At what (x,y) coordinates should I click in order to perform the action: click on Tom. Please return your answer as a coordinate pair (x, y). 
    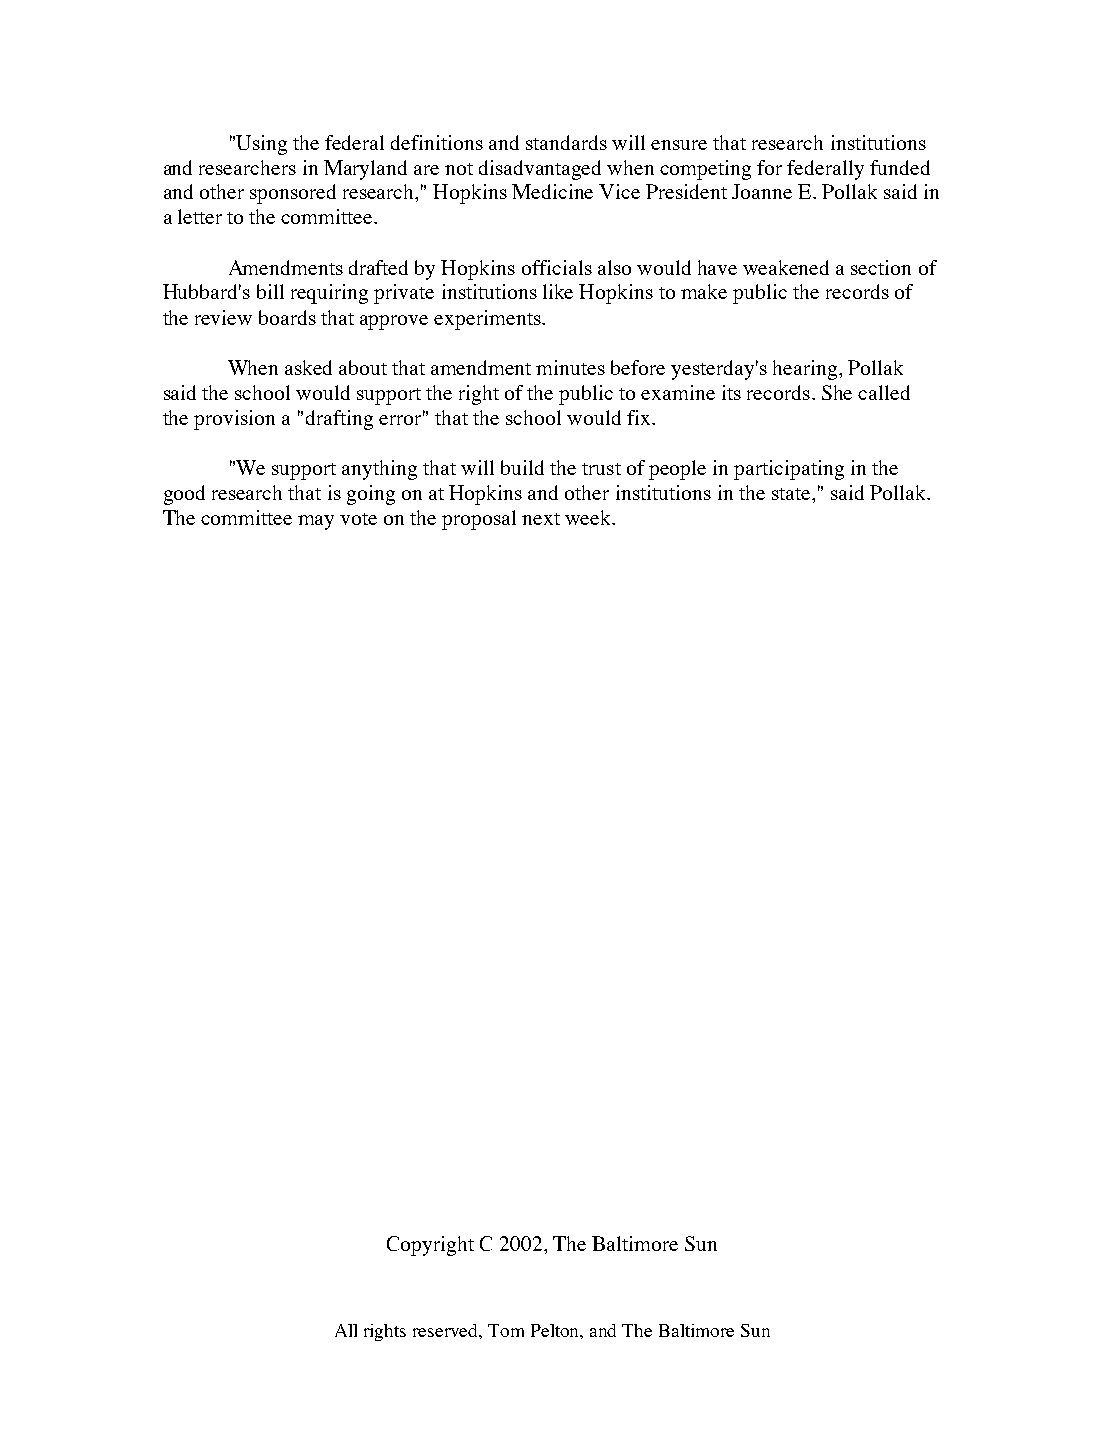
    Looking at the image, I should click on (506, 1330).
